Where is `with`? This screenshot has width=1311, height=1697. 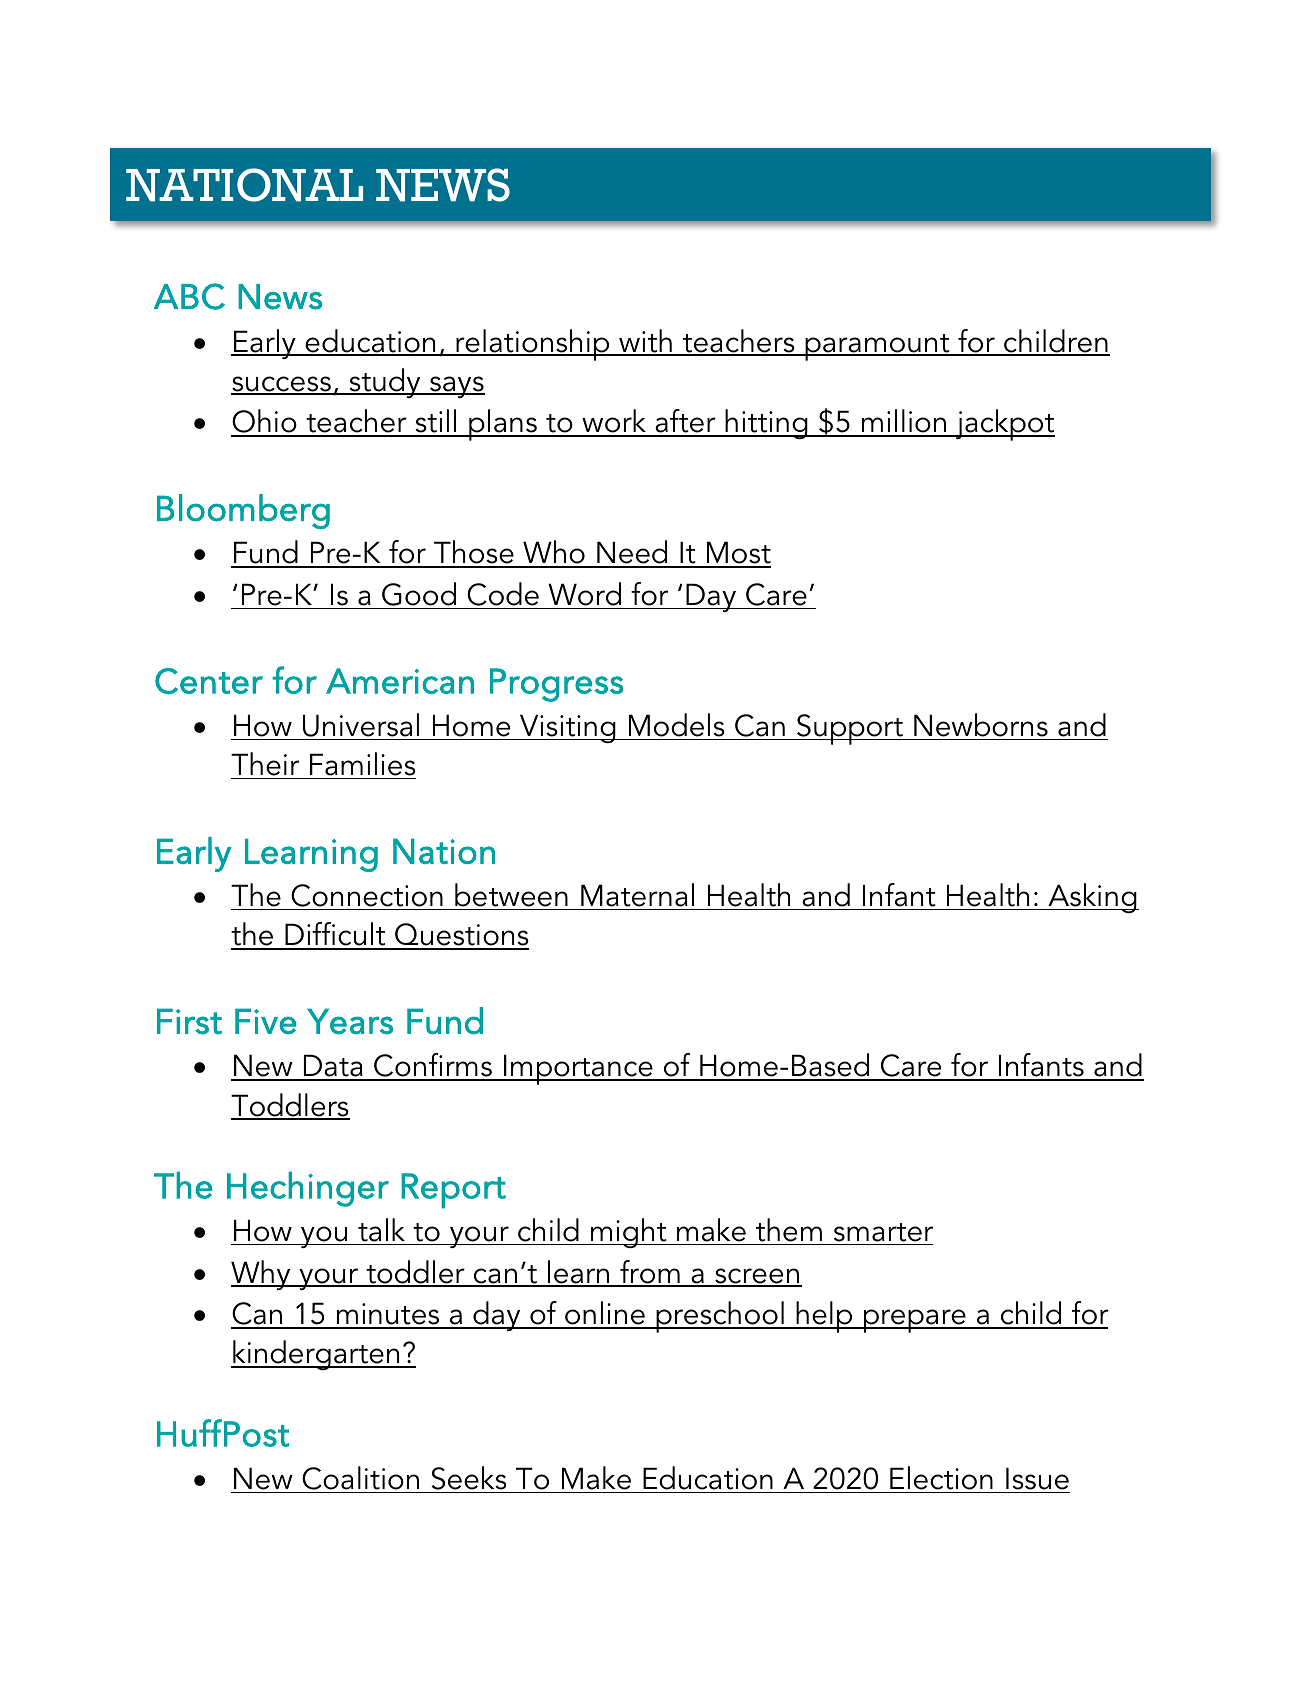
with is located at coordinates (645, 342).
